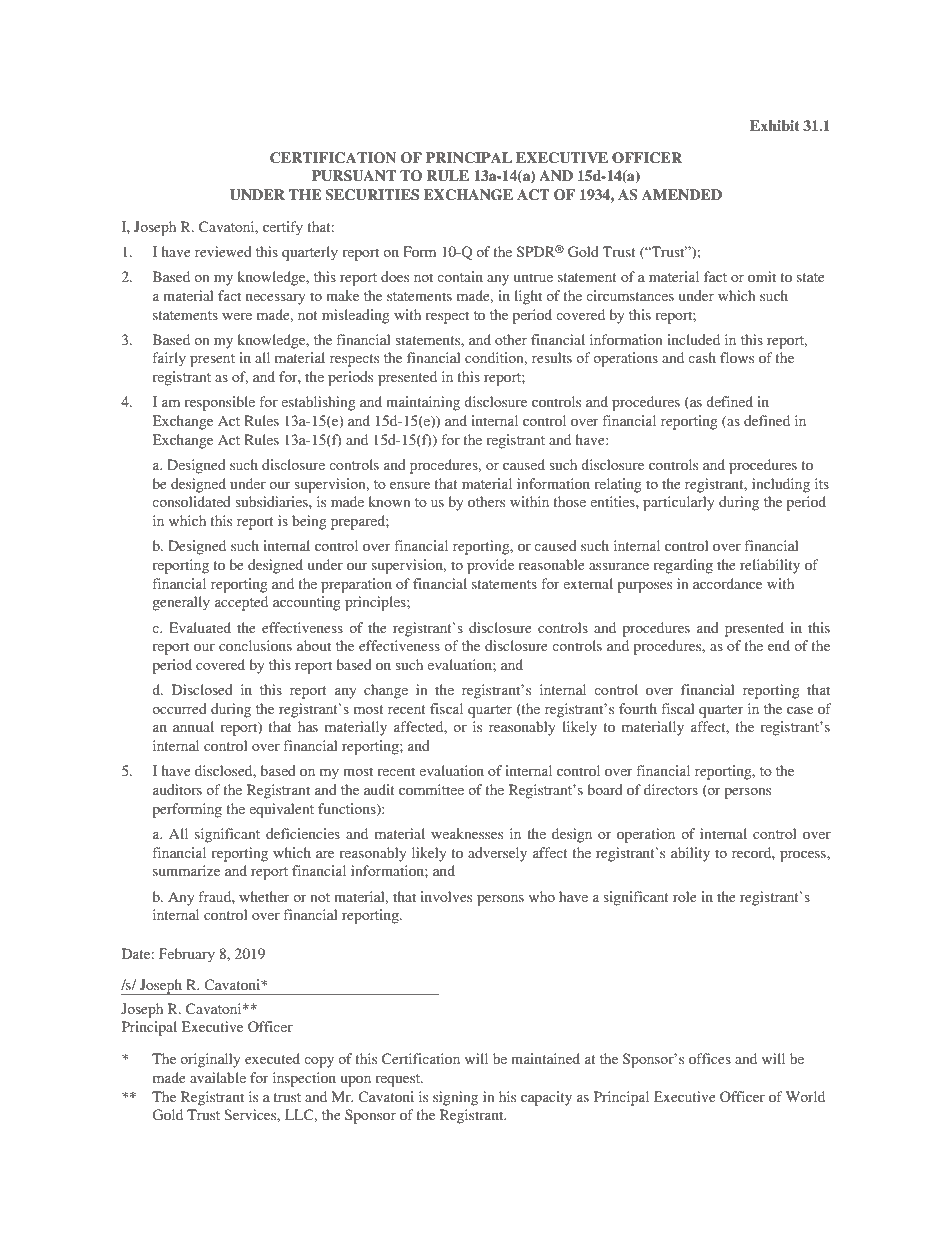 This image has width=952, height=1233. Describe the element at coordinates (545, 1058) in the image. I see `maintained` at that location.
